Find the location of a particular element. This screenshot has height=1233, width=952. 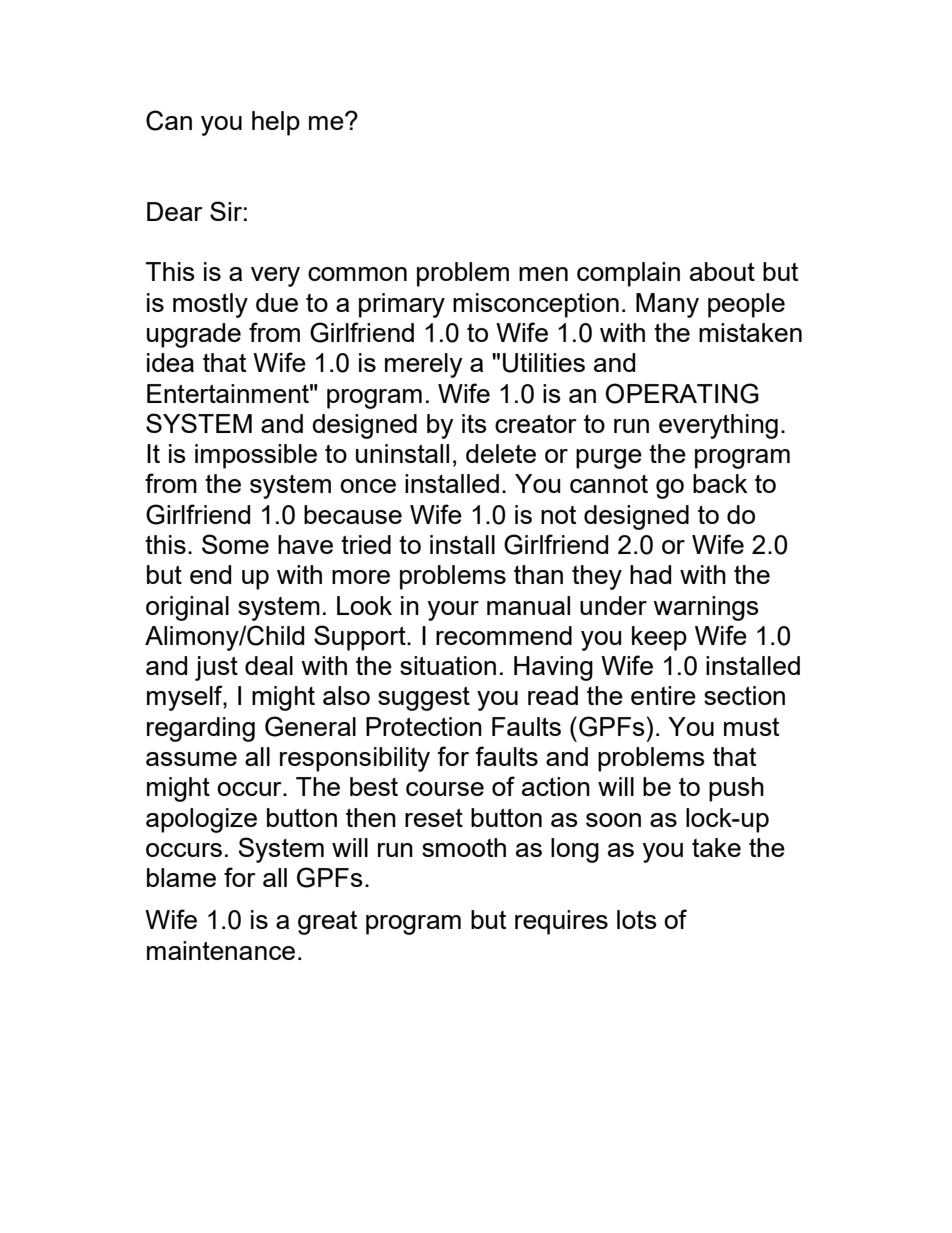

just is located at coordinates (216, 668).
